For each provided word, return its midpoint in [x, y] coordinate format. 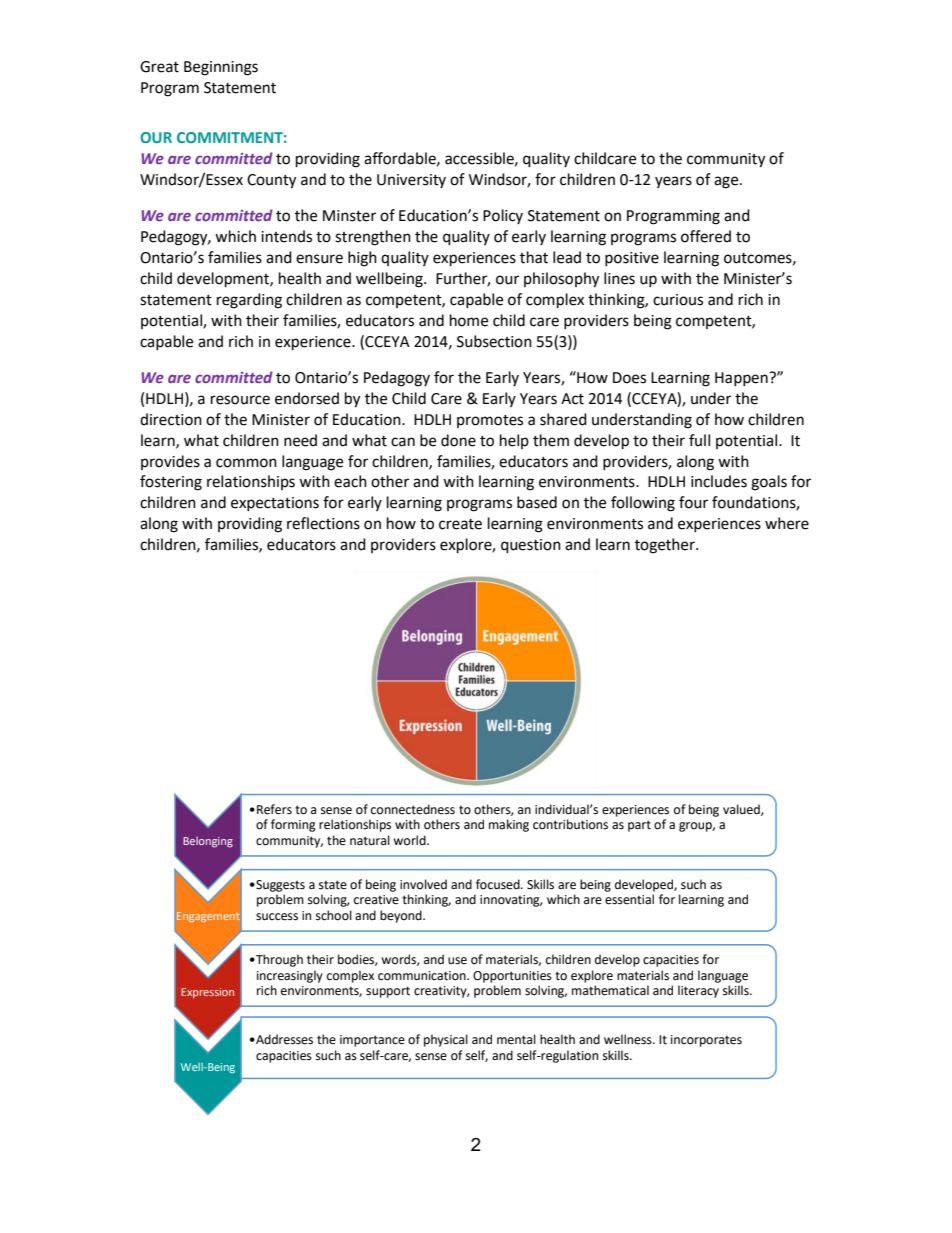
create [460, 524]
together [666, 546]
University [411, 181]
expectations [275, 504]
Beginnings [221, 68]
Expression [207, 993]
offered [706, 236]
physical [446, 1040]
